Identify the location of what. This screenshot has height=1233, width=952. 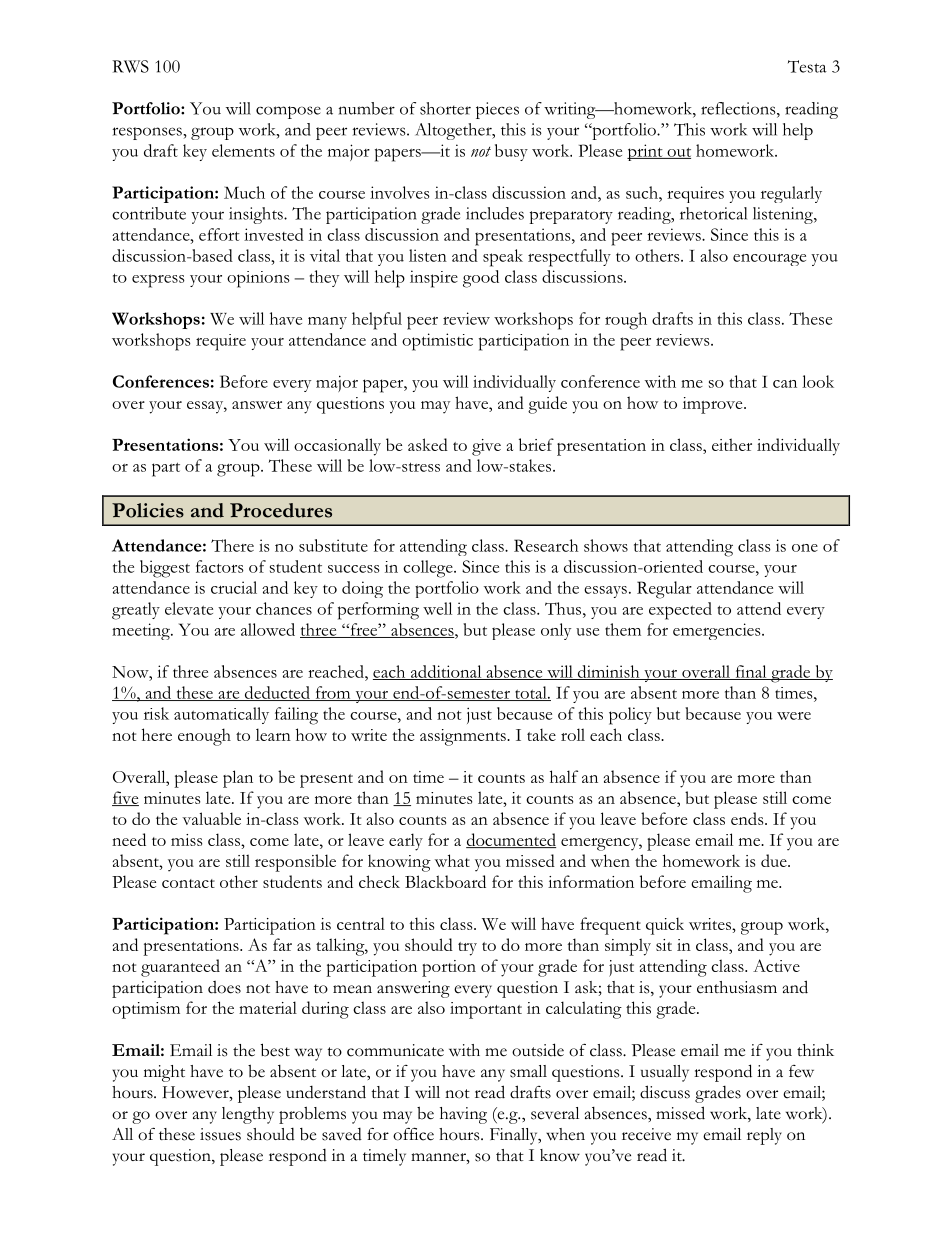
(452, 860).
